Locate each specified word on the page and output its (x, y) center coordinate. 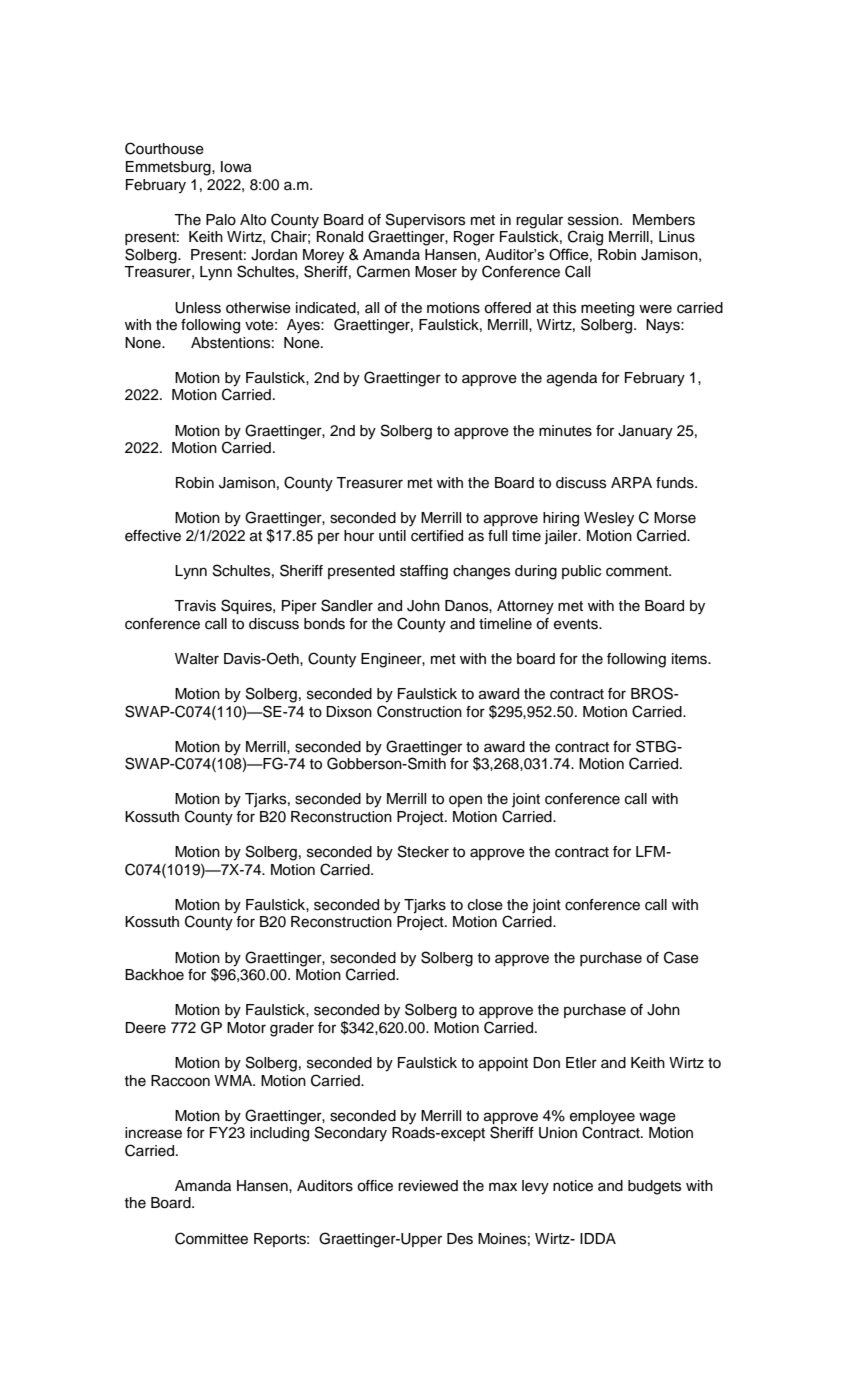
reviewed (428, 1186)
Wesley (609, 519)
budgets (654, 1187)
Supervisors (425, 220)
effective (153, 536)
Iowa (236, 167)
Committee (211, 1238)
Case (681, 957)
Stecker (423, 851)
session (594, 220)
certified (437, 536)
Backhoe (154, 975)
